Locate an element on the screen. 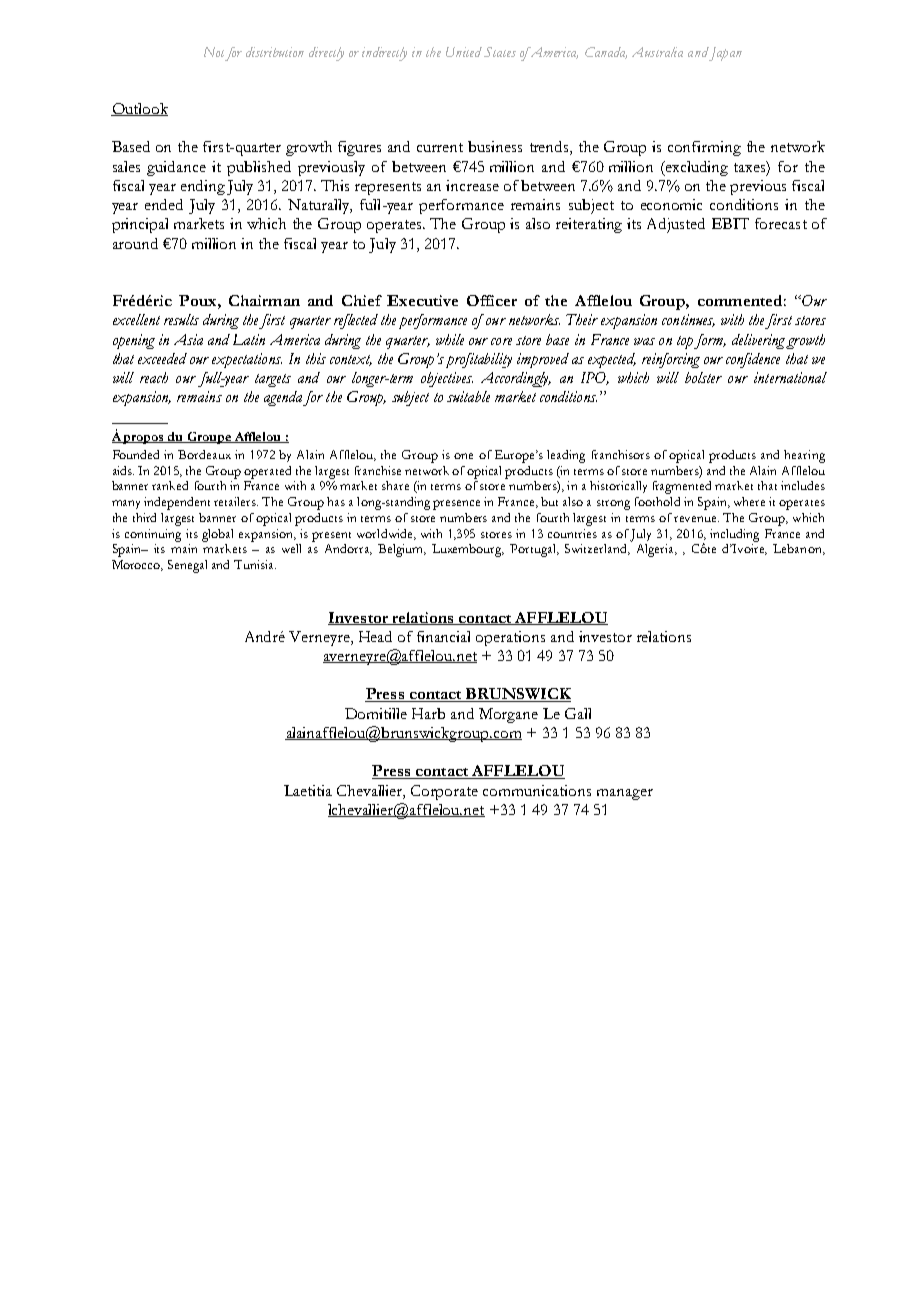 Image resolution: width=924 pixels, height=1308 pixels. Japan is located at coordinates (725, 54).
